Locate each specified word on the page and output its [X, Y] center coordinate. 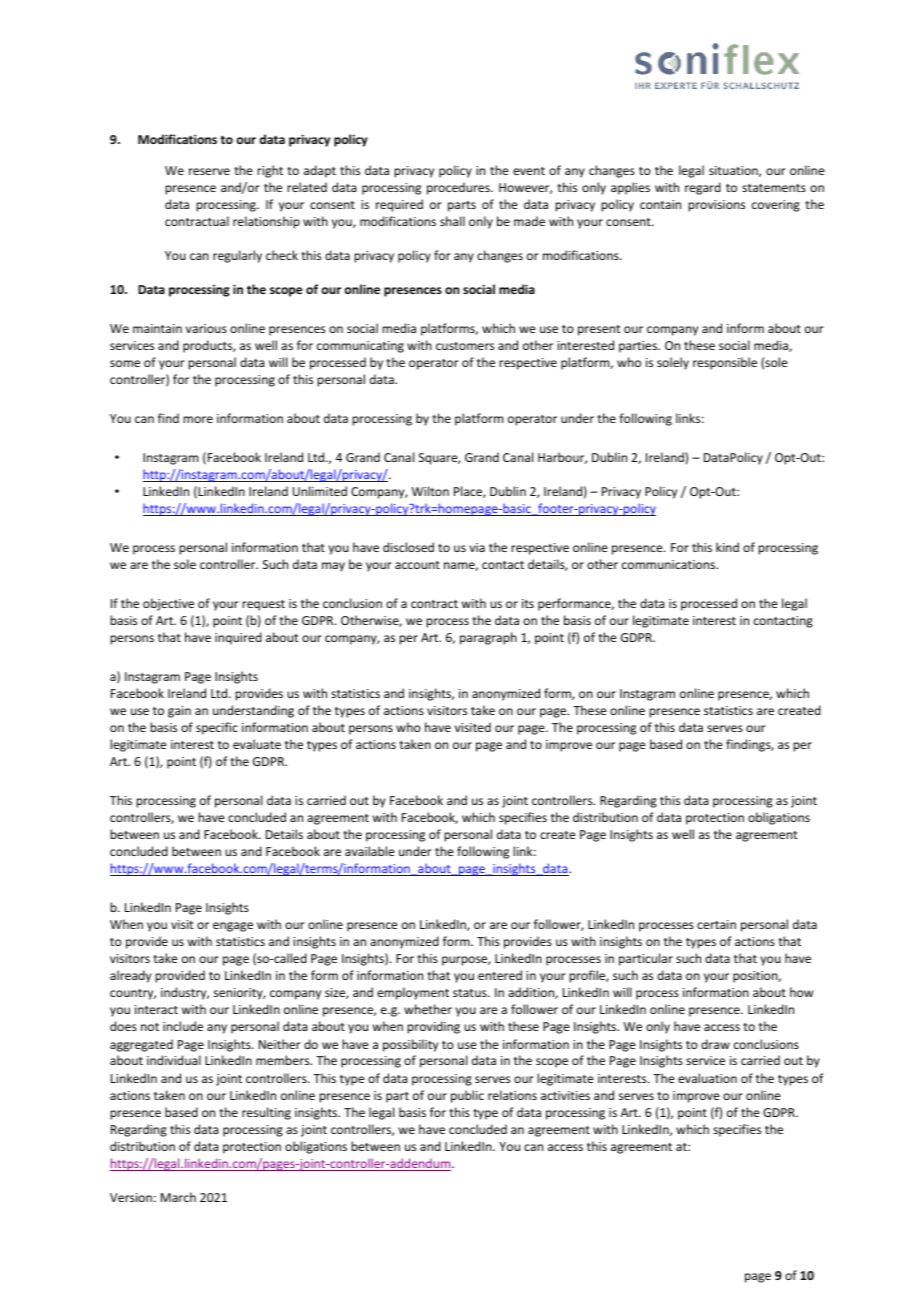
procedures [459, 188]
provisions [716, 206]
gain [179, 712]
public [467, 1096]
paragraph [488, 638]
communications [670, 564]
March [178, 1197]
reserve [209, 171]
